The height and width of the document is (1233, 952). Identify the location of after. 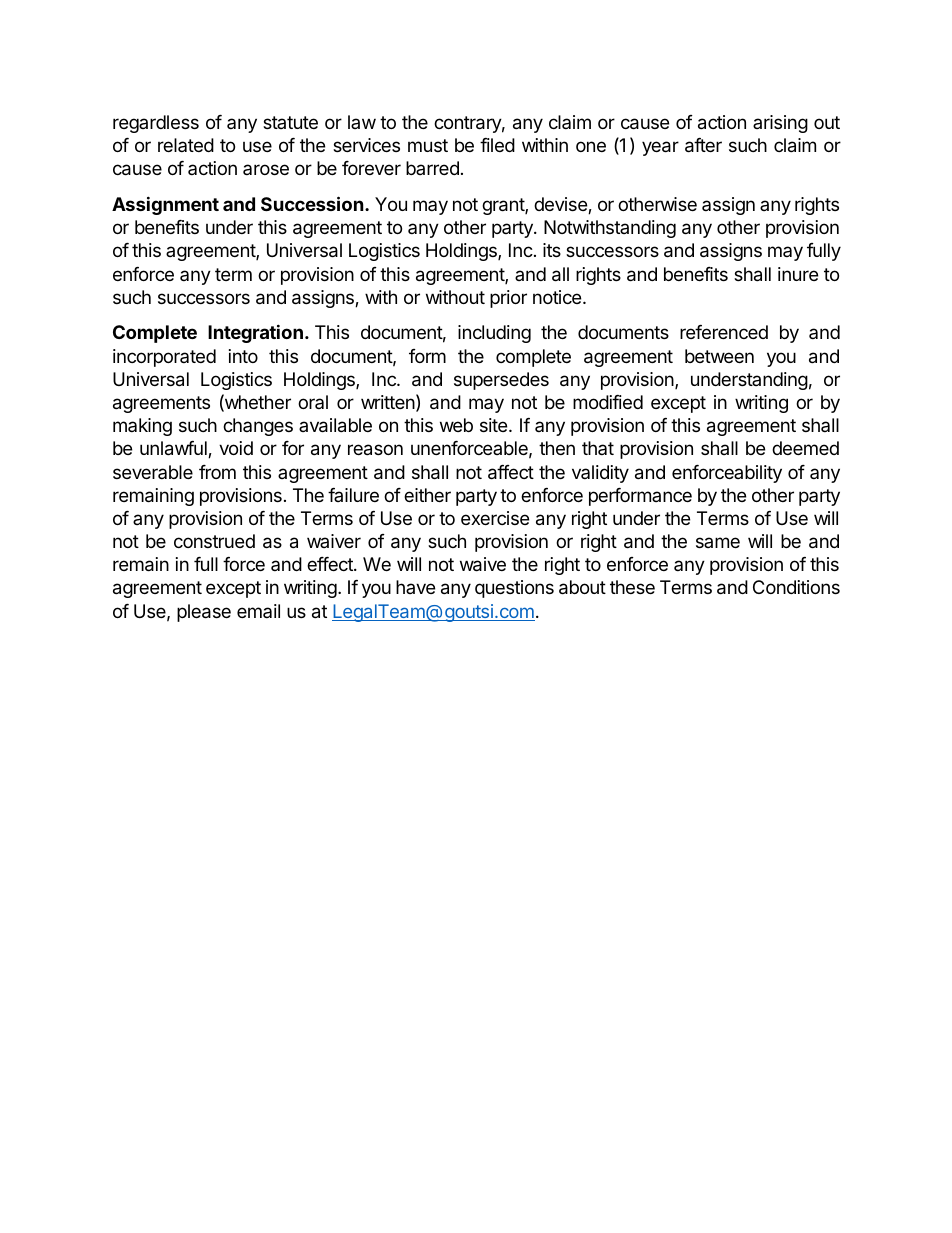
(703, 145).
